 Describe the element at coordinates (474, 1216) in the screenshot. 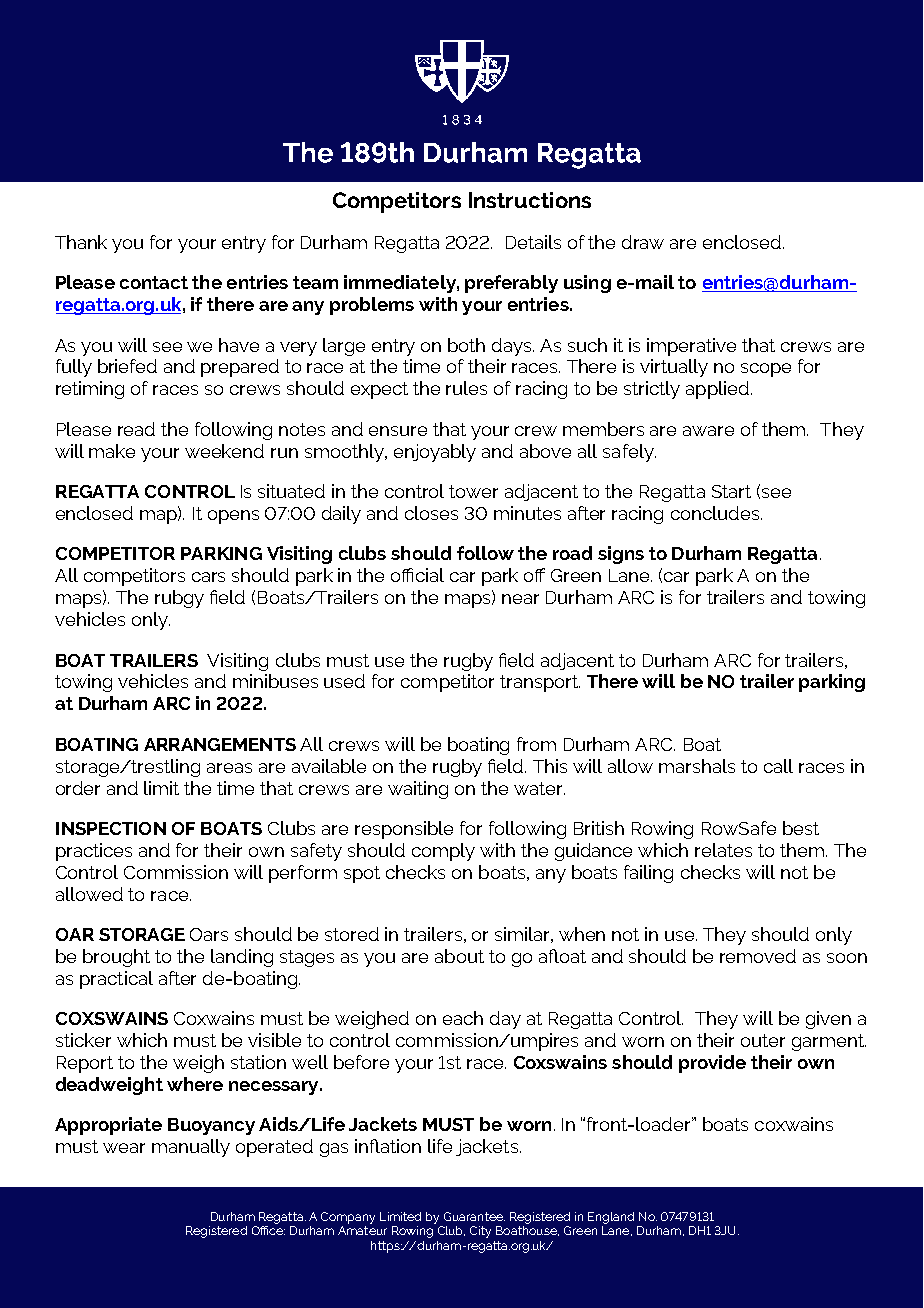

I see `Guarantee` at that location.
